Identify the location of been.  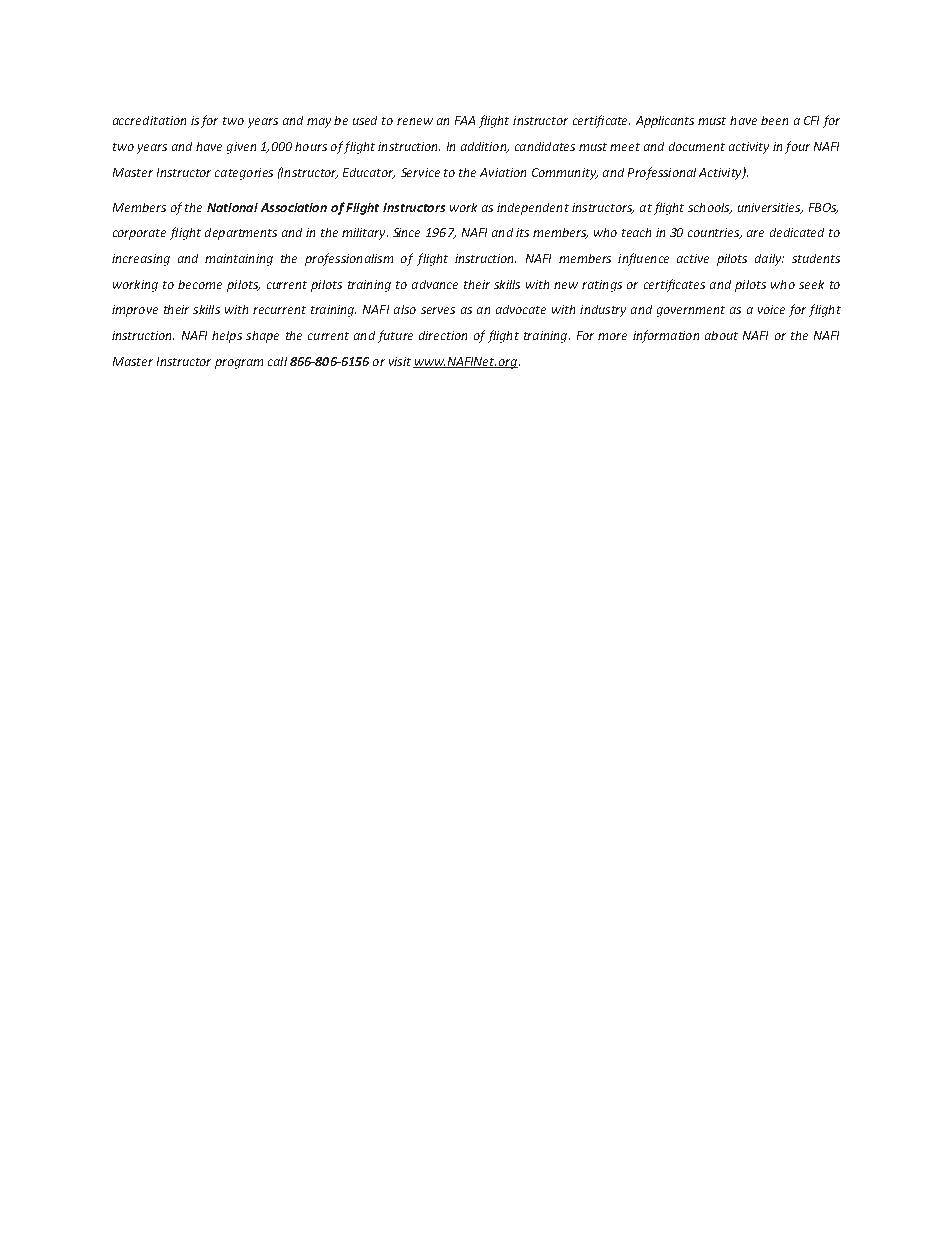
(774, 120).
